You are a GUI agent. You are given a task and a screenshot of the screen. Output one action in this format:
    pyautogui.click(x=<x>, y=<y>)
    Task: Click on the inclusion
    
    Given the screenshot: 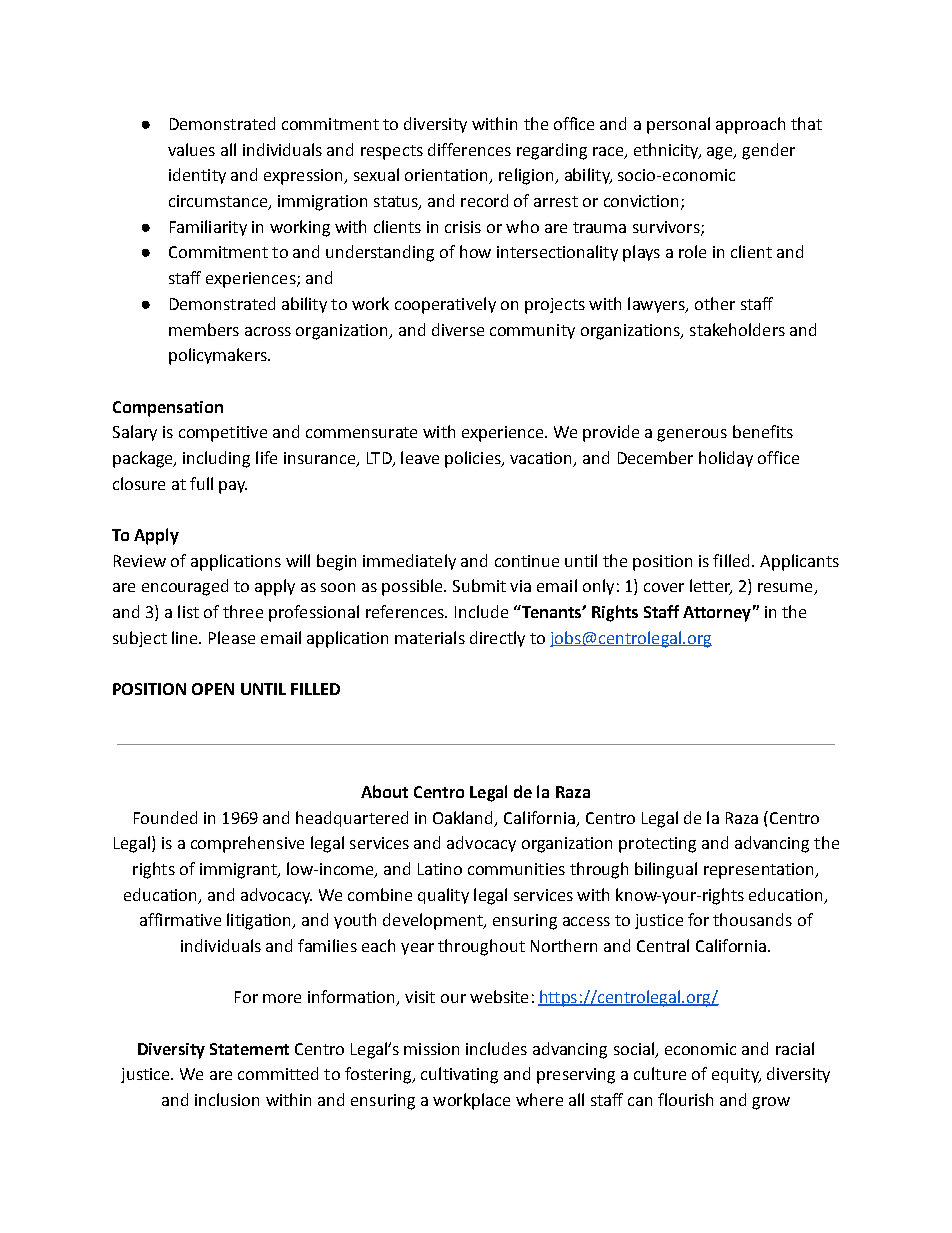 What is the action you would take?
    pyautogui.click(x=227, y=1099)
